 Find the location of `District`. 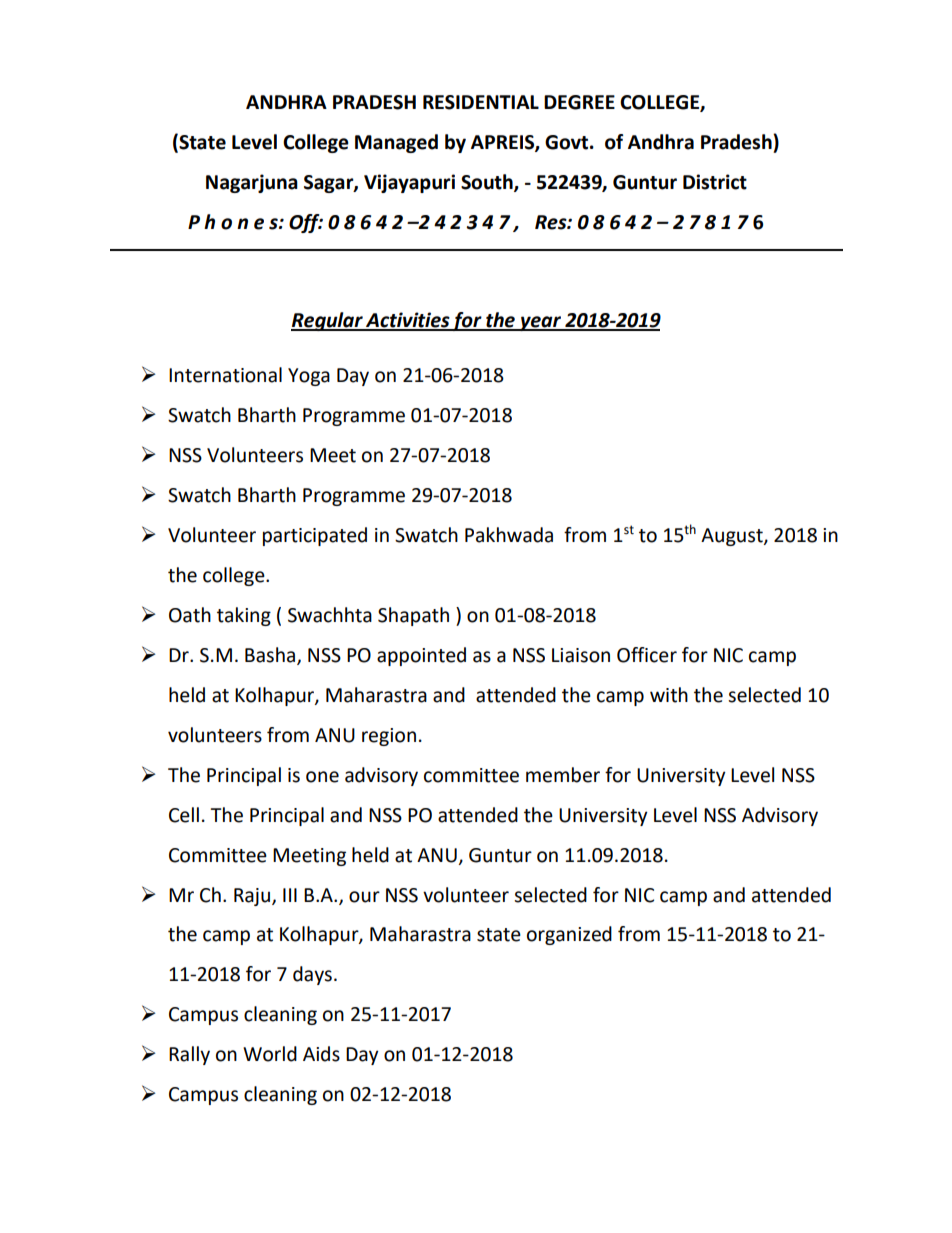

District is located at coordinates (715, 182).
